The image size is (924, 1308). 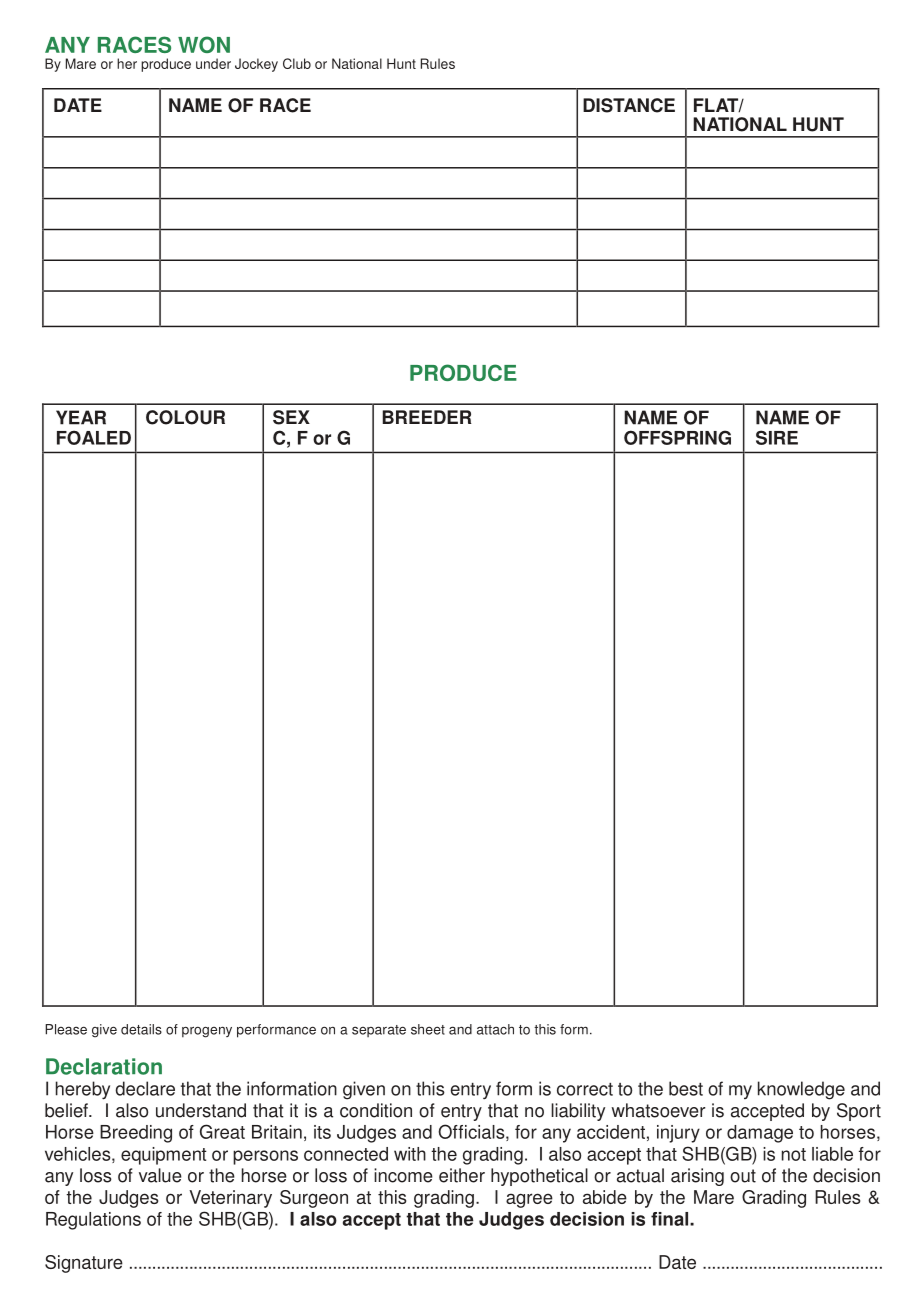 What do you see at coordinates (141, 1029) in the image?
I see `details` at bounding box center [141, 1029].
